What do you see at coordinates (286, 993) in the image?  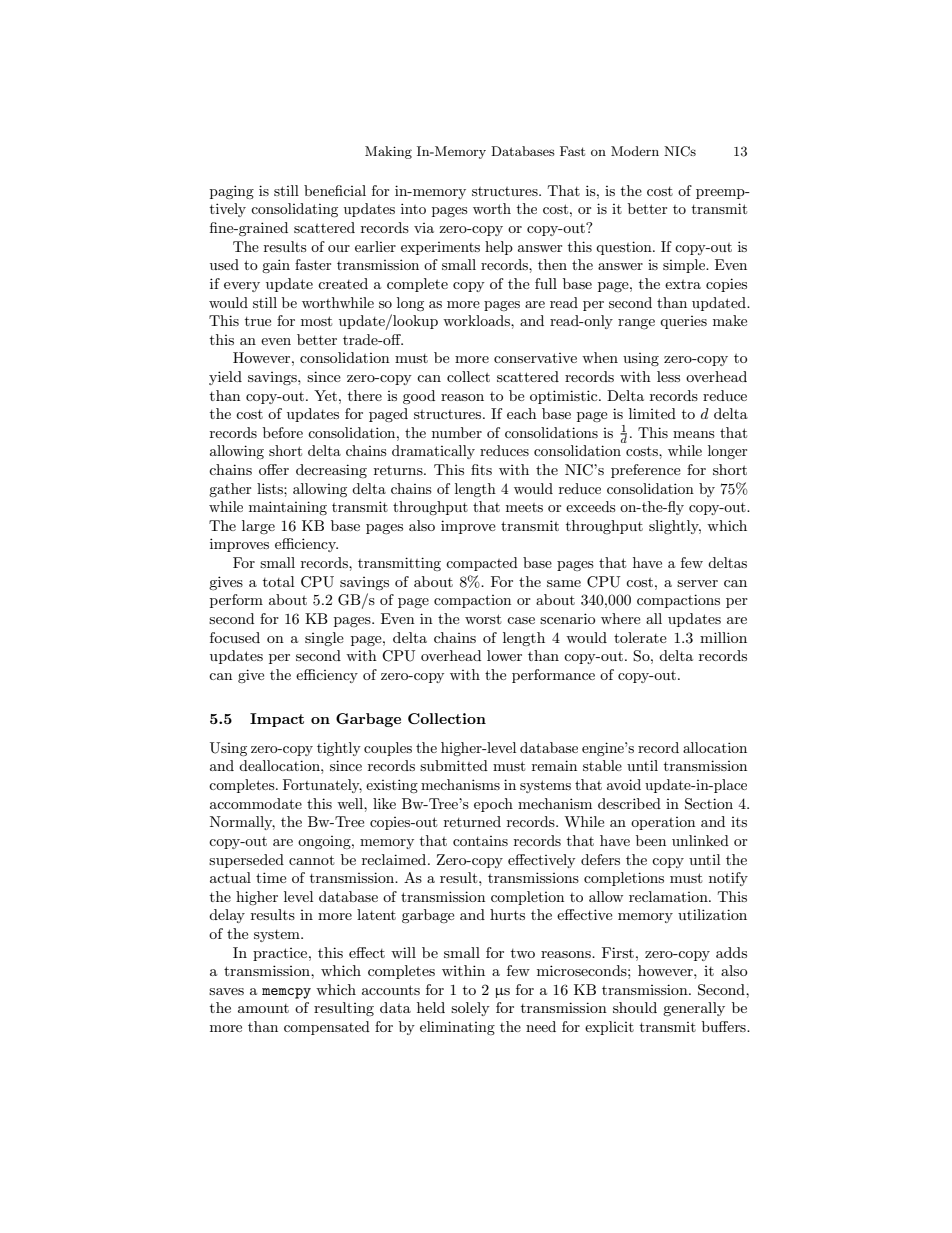 I see `memcpy` at bounding box center [286, 993].
